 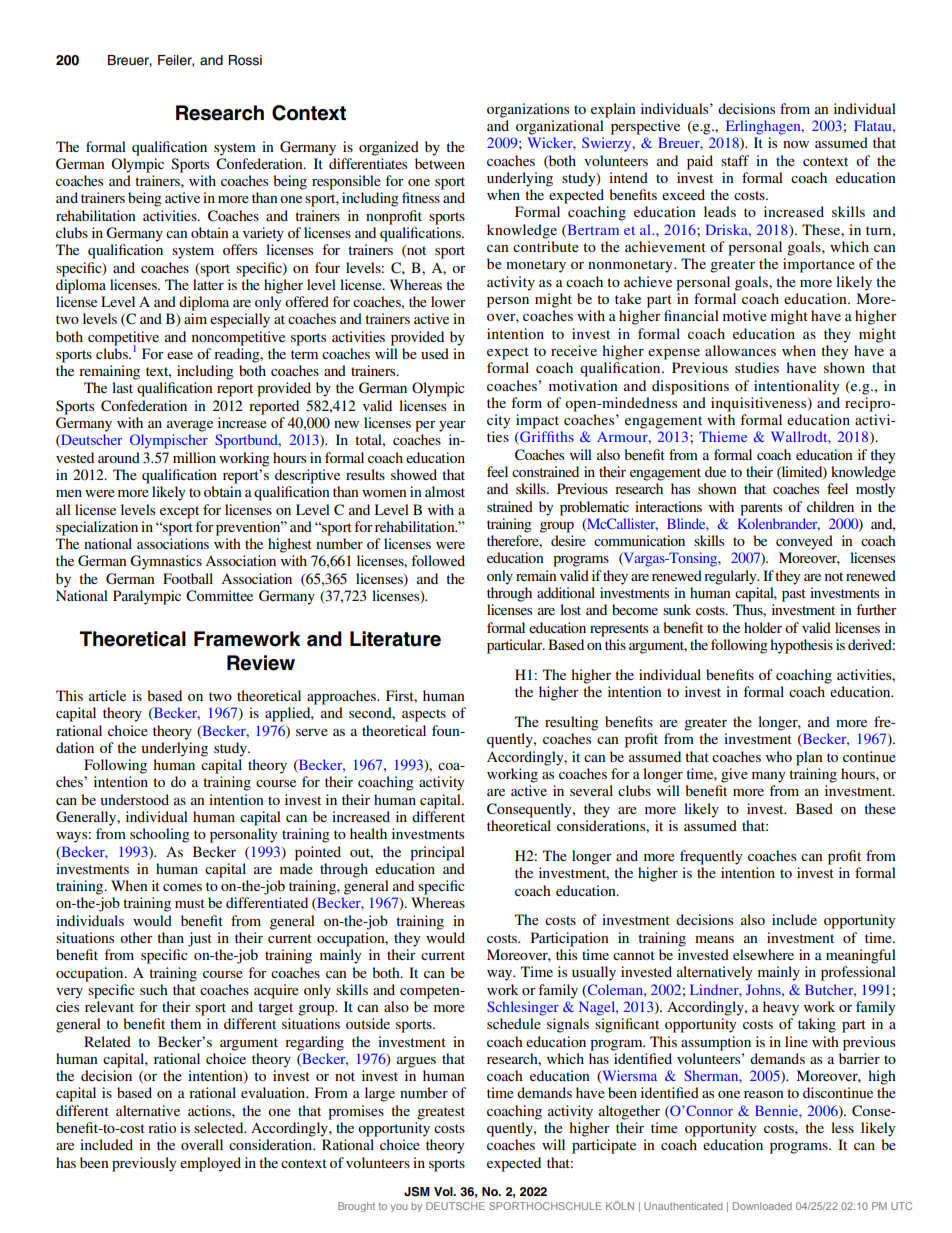 I want to click on Downloaded, so click(x=762, y=1206).
